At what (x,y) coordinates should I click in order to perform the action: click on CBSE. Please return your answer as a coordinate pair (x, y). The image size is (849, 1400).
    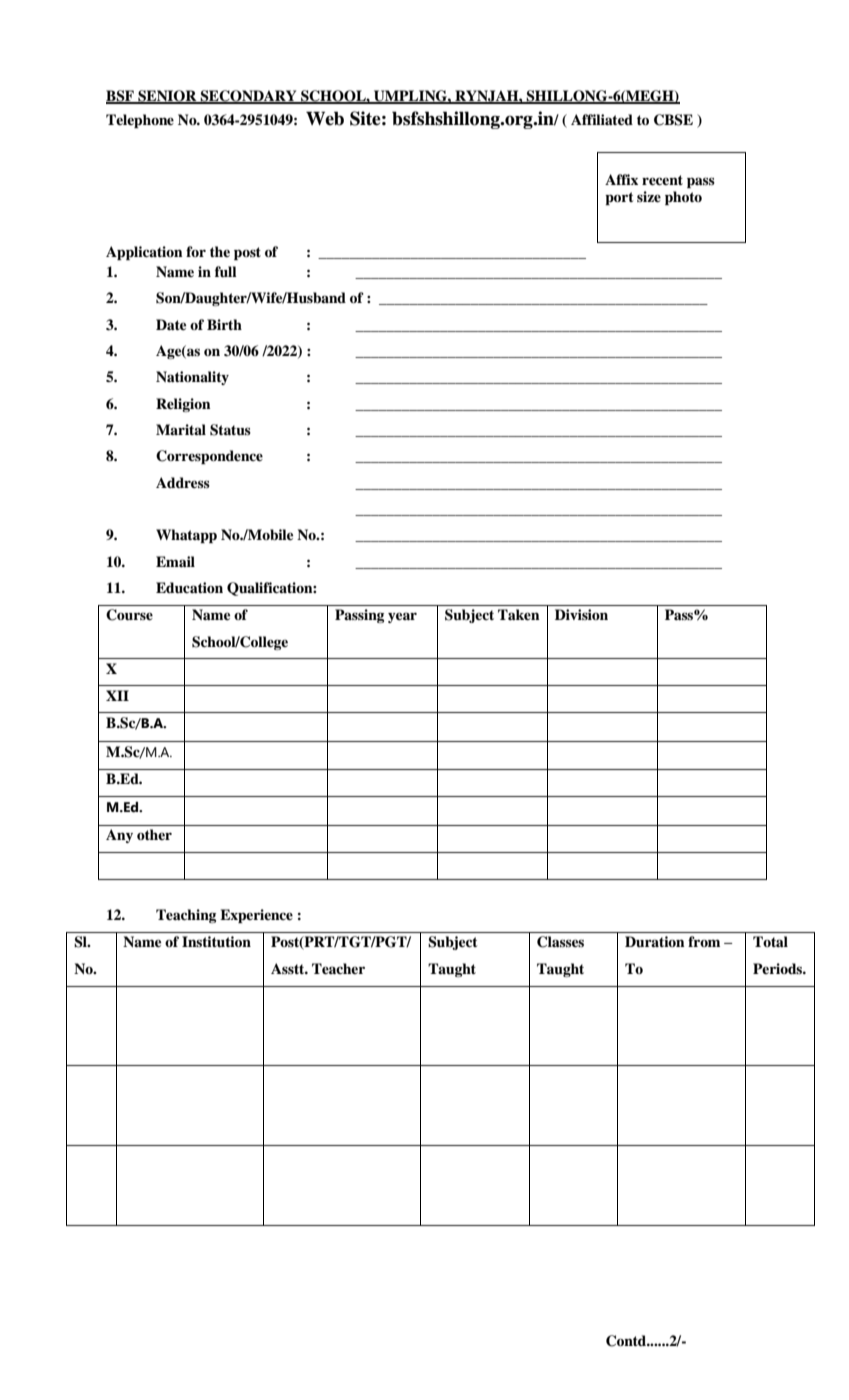
    Looking at the image, I should click on (673, 120).
